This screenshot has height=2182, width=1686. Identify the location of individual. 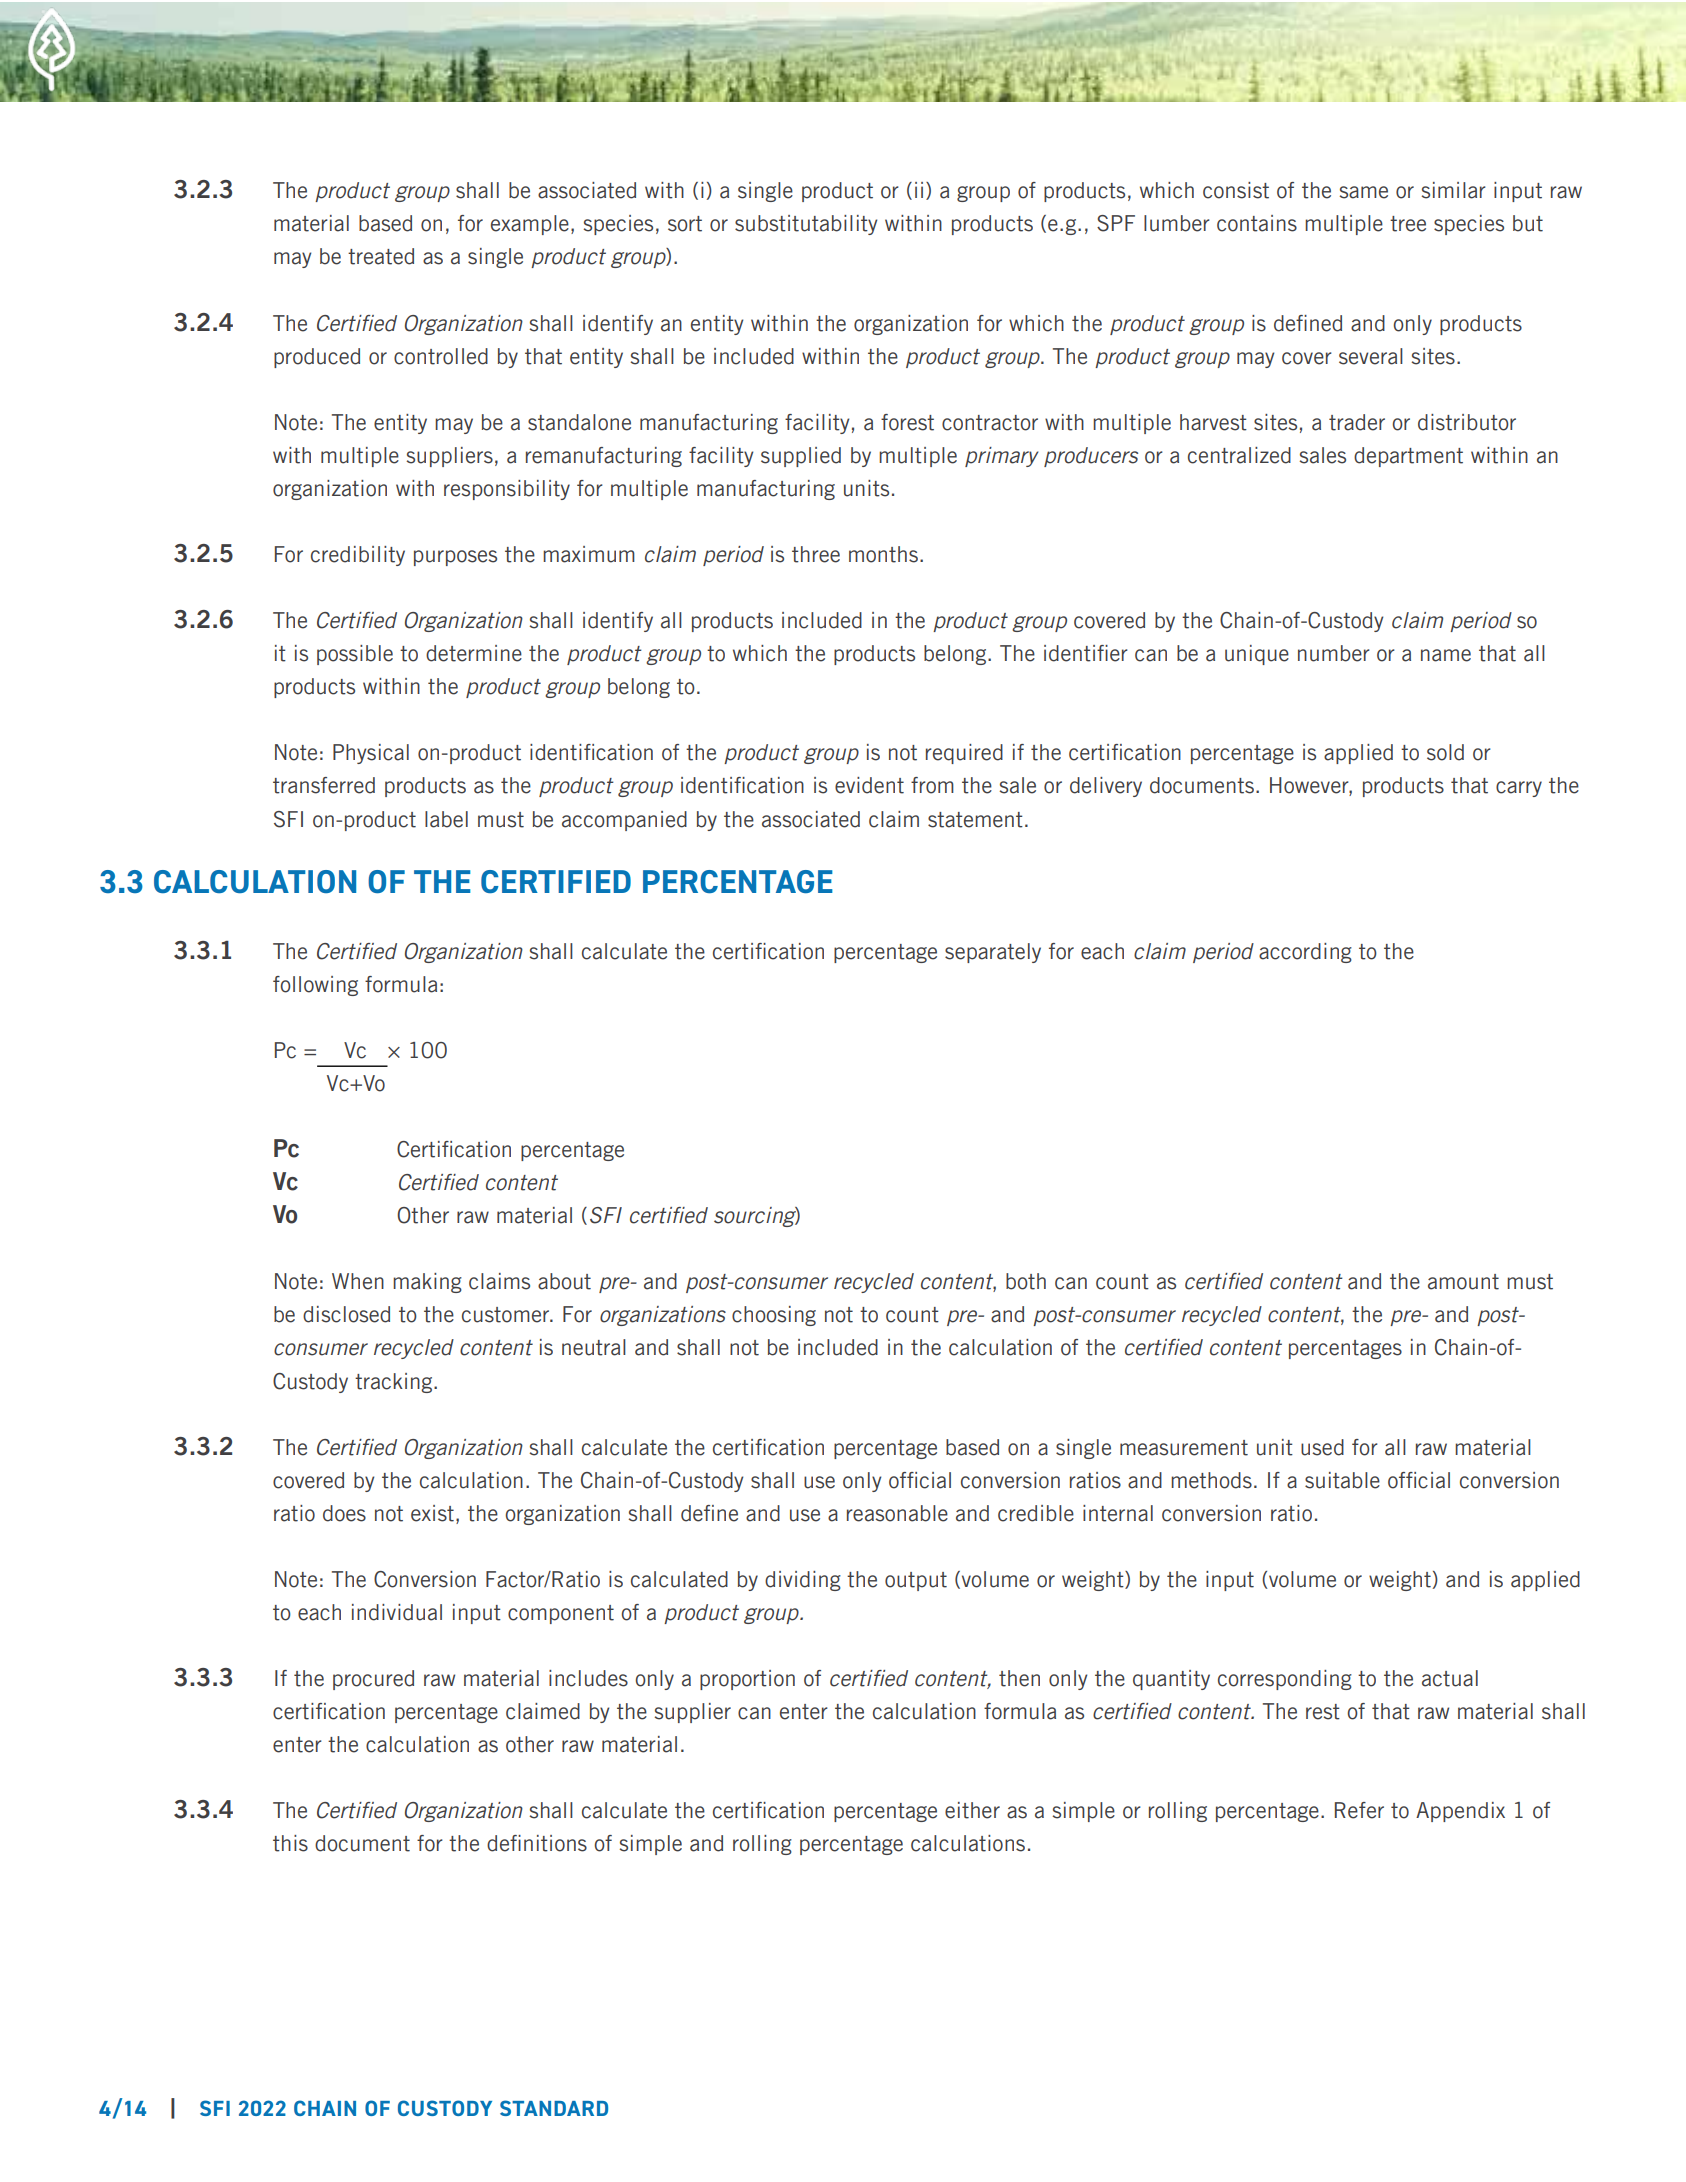
(397, 1612).
